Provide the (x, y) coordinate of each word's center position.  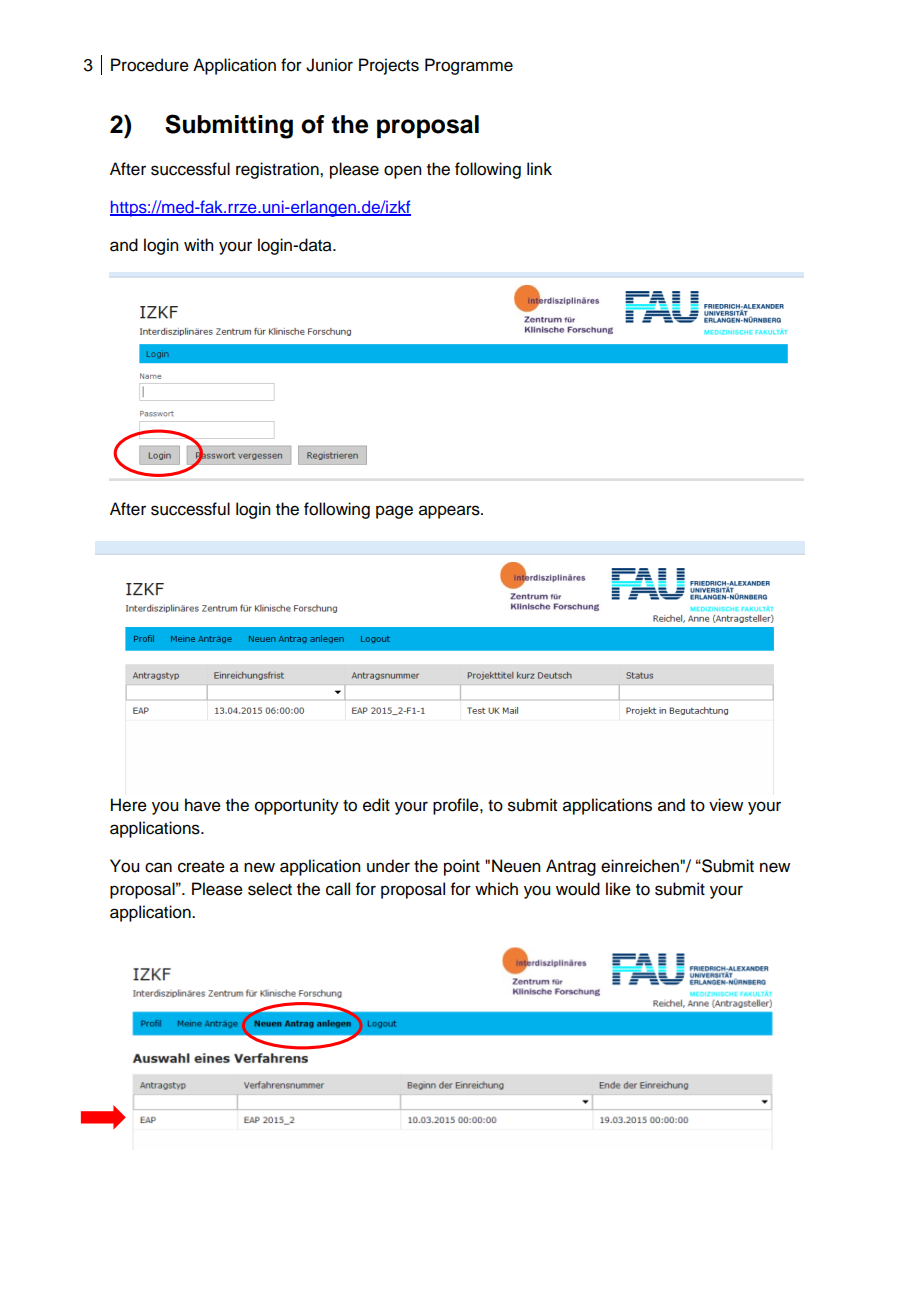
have (203, 805)
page (394, 512)
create (201, 867)
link (539, 168)
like (618, 889)
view (726, 805)
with (198, 244)
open (402, 172)
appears (450, 512)
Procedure (150, 65)
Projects (389, 66)
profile (457, 806)
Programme (469, 66)
